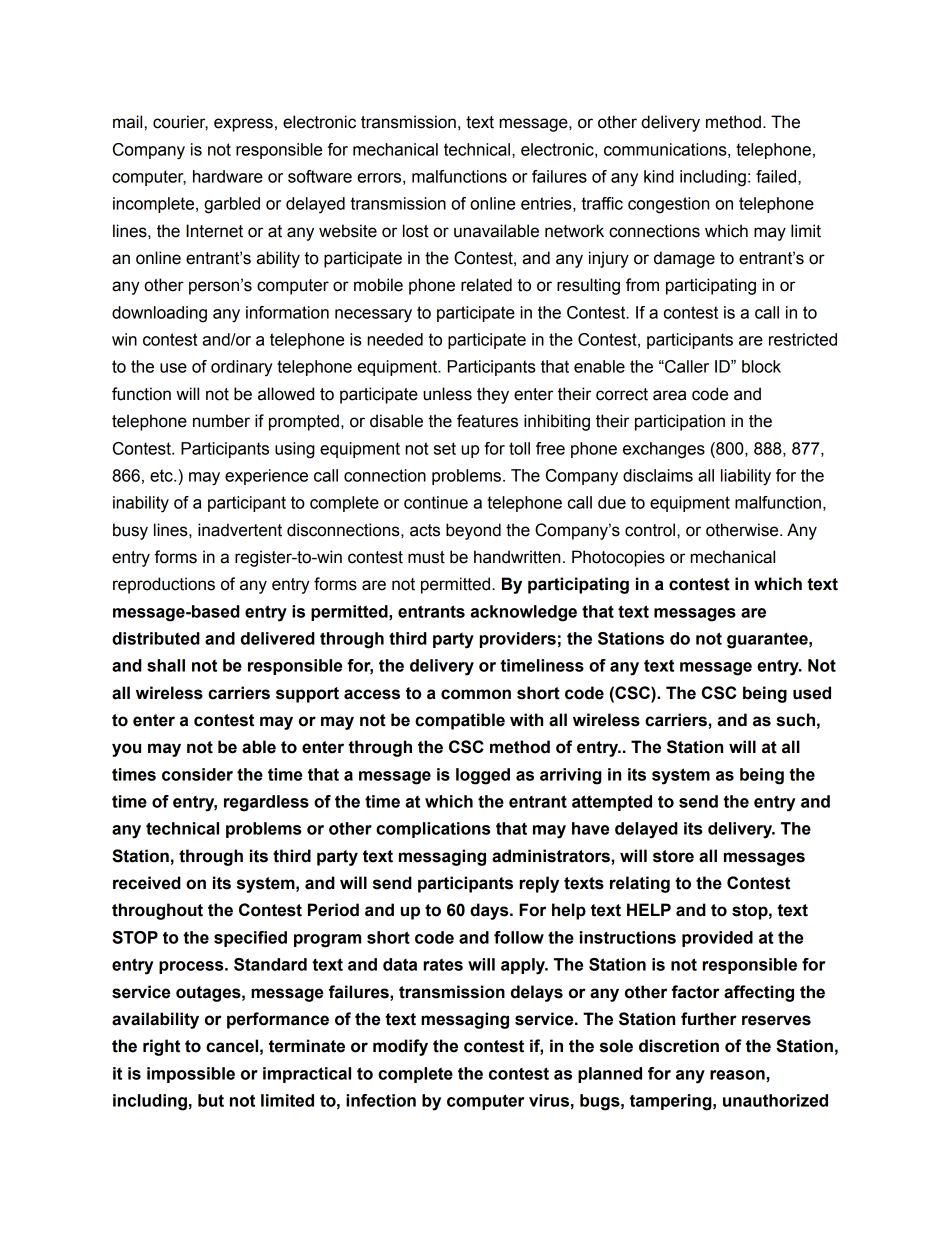 The image size is (952, 1233). Describe the element at coordinates (416, 231) in the screenshot. I see `lost` at that location.
